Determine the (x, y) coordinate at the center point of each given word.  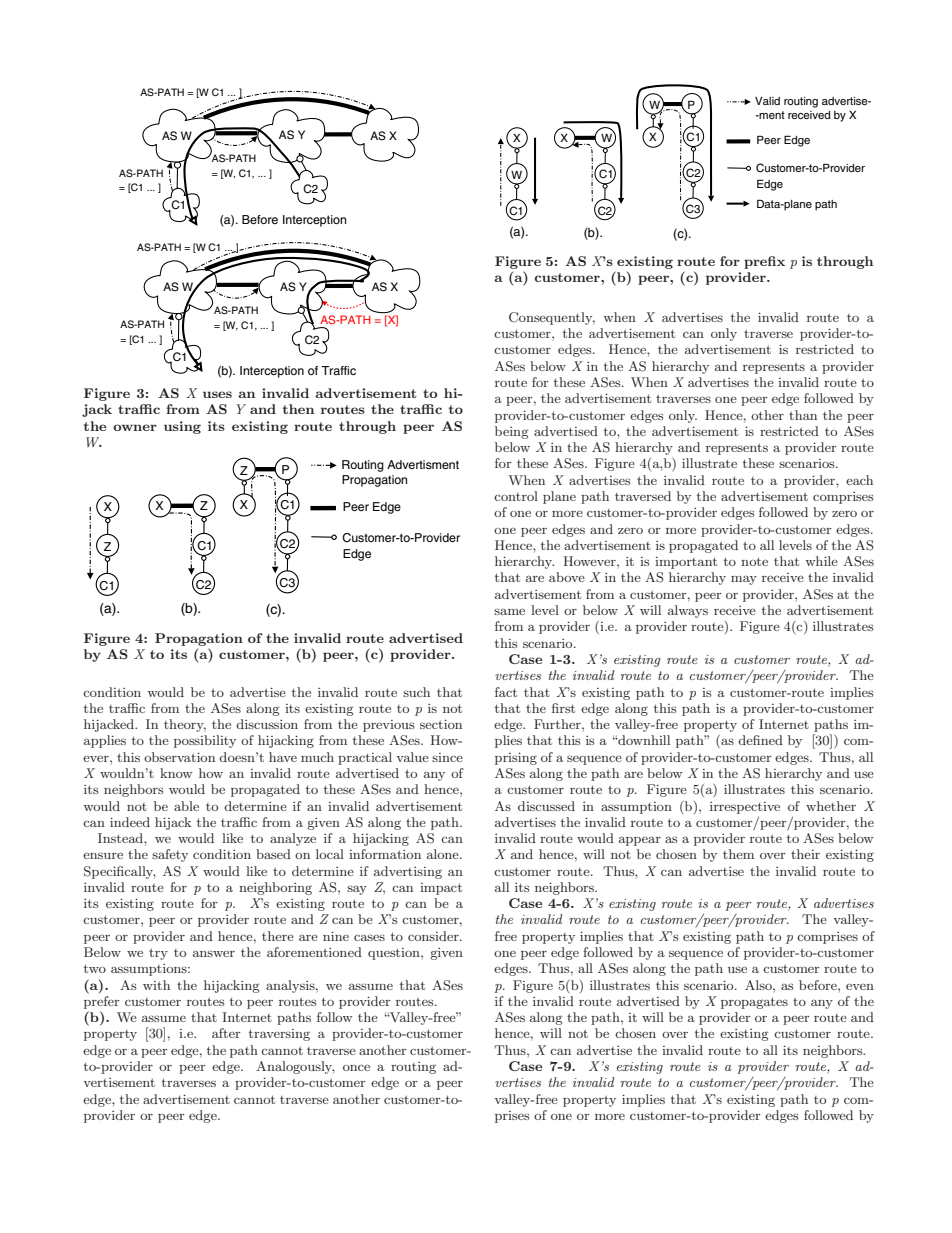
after (226, 1033)
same (509, 611)
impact (441, 889)
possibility (205, 741)
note (754, 561)
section (441, 724)
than (803, 415)
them (738, 854)
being (512, 432)
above (567, 577)
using (182, 427)
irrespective (745, 808)
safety (170, 855)
